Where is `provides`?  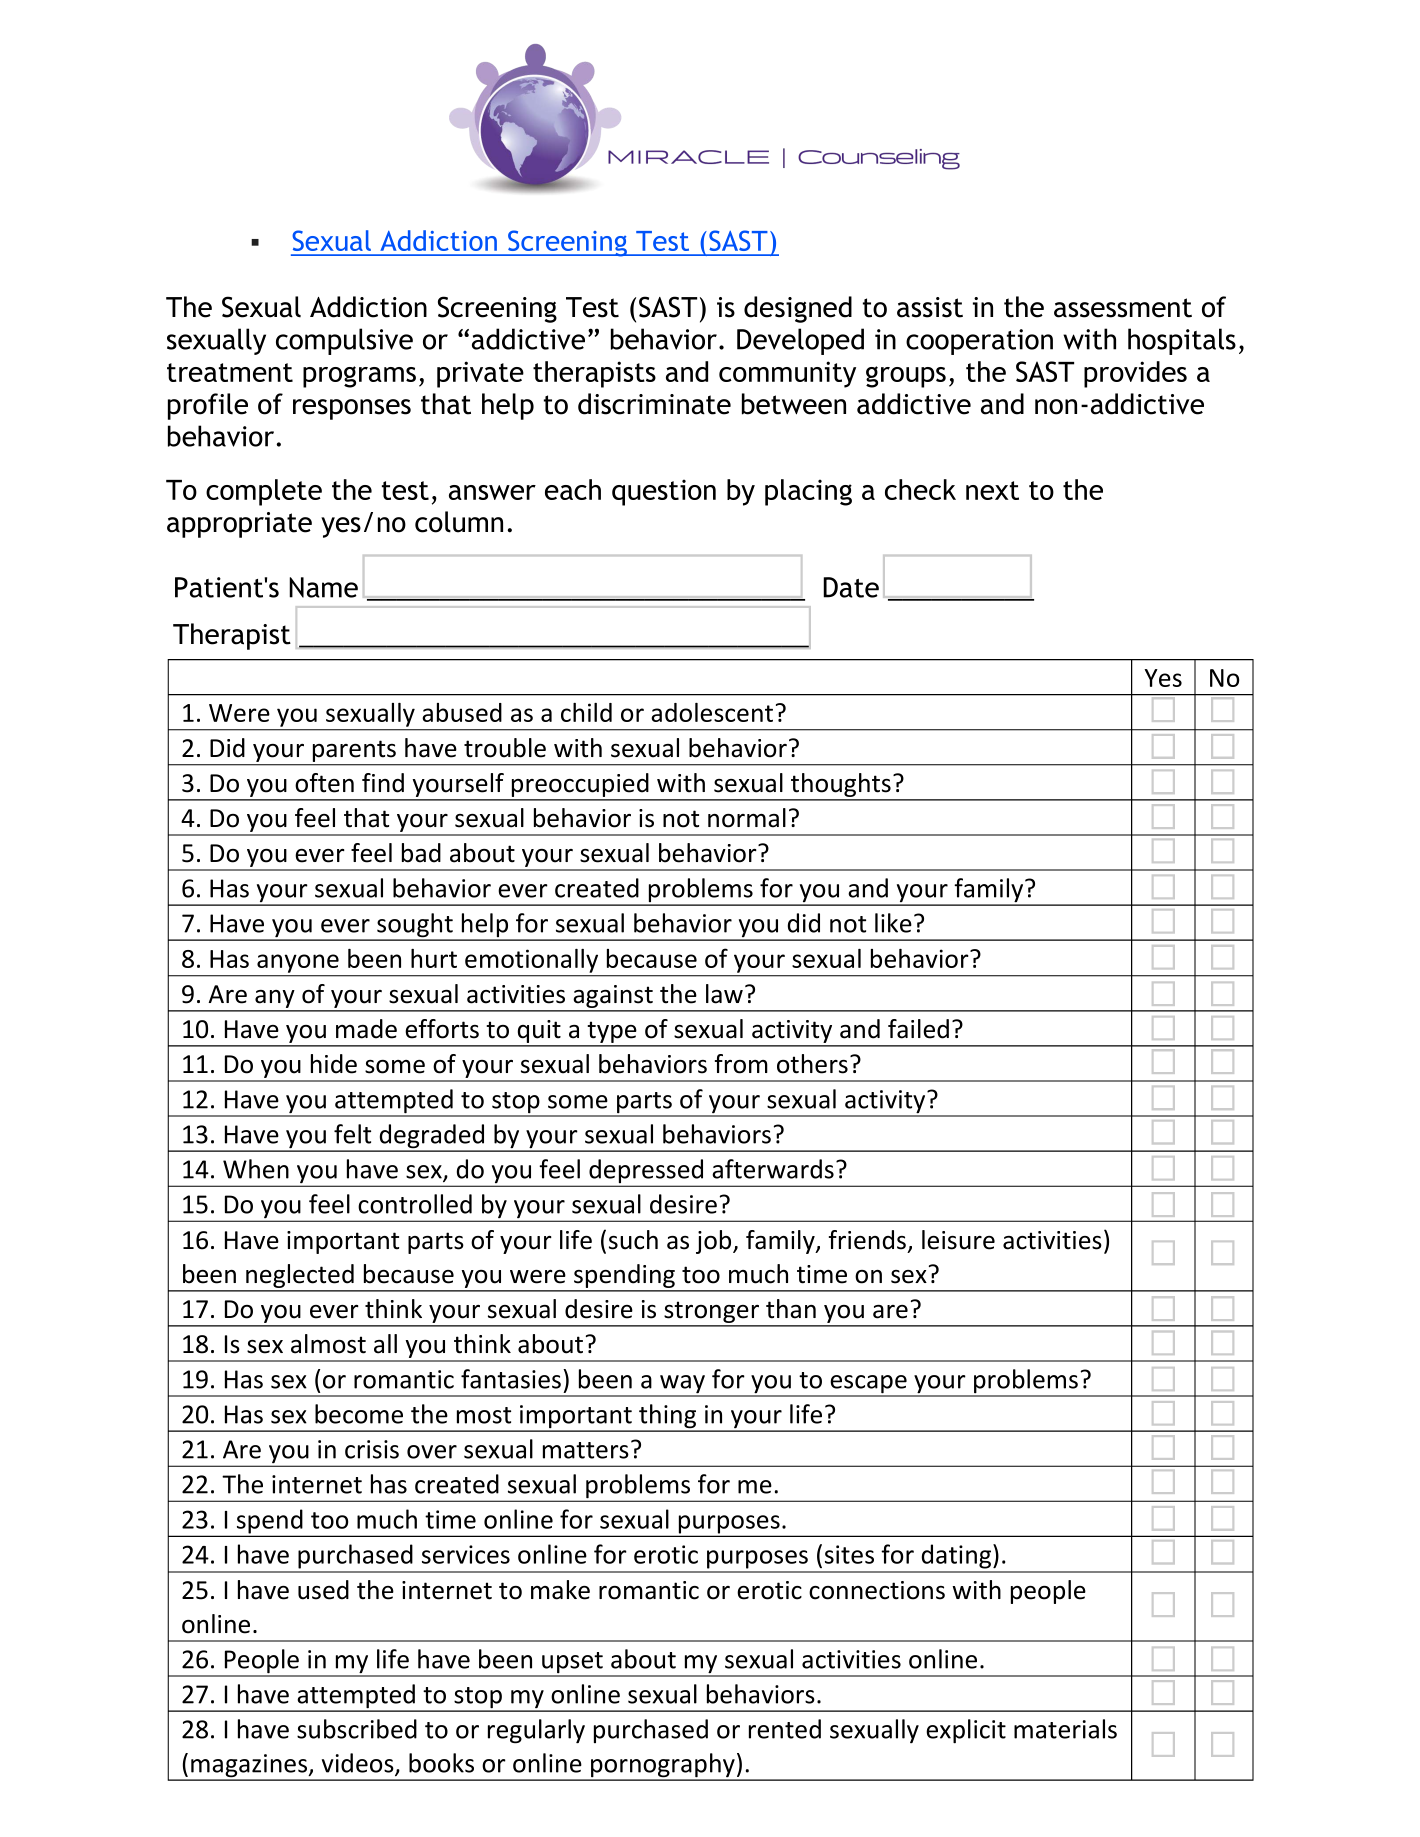 provides is located at coordinates (1135, 374).
